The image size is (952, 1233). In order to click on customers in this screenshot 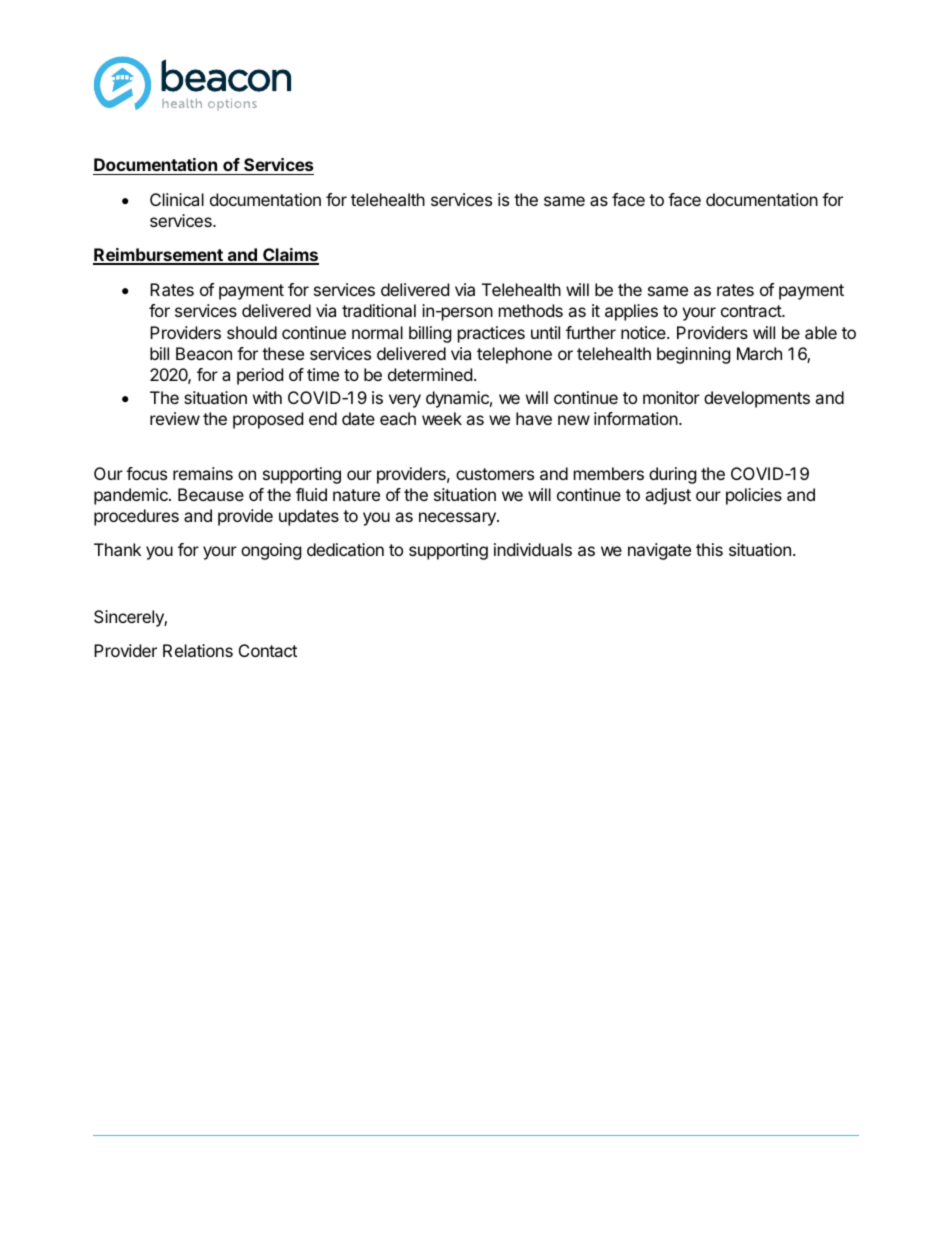, I will do `click(495, 474)`.
